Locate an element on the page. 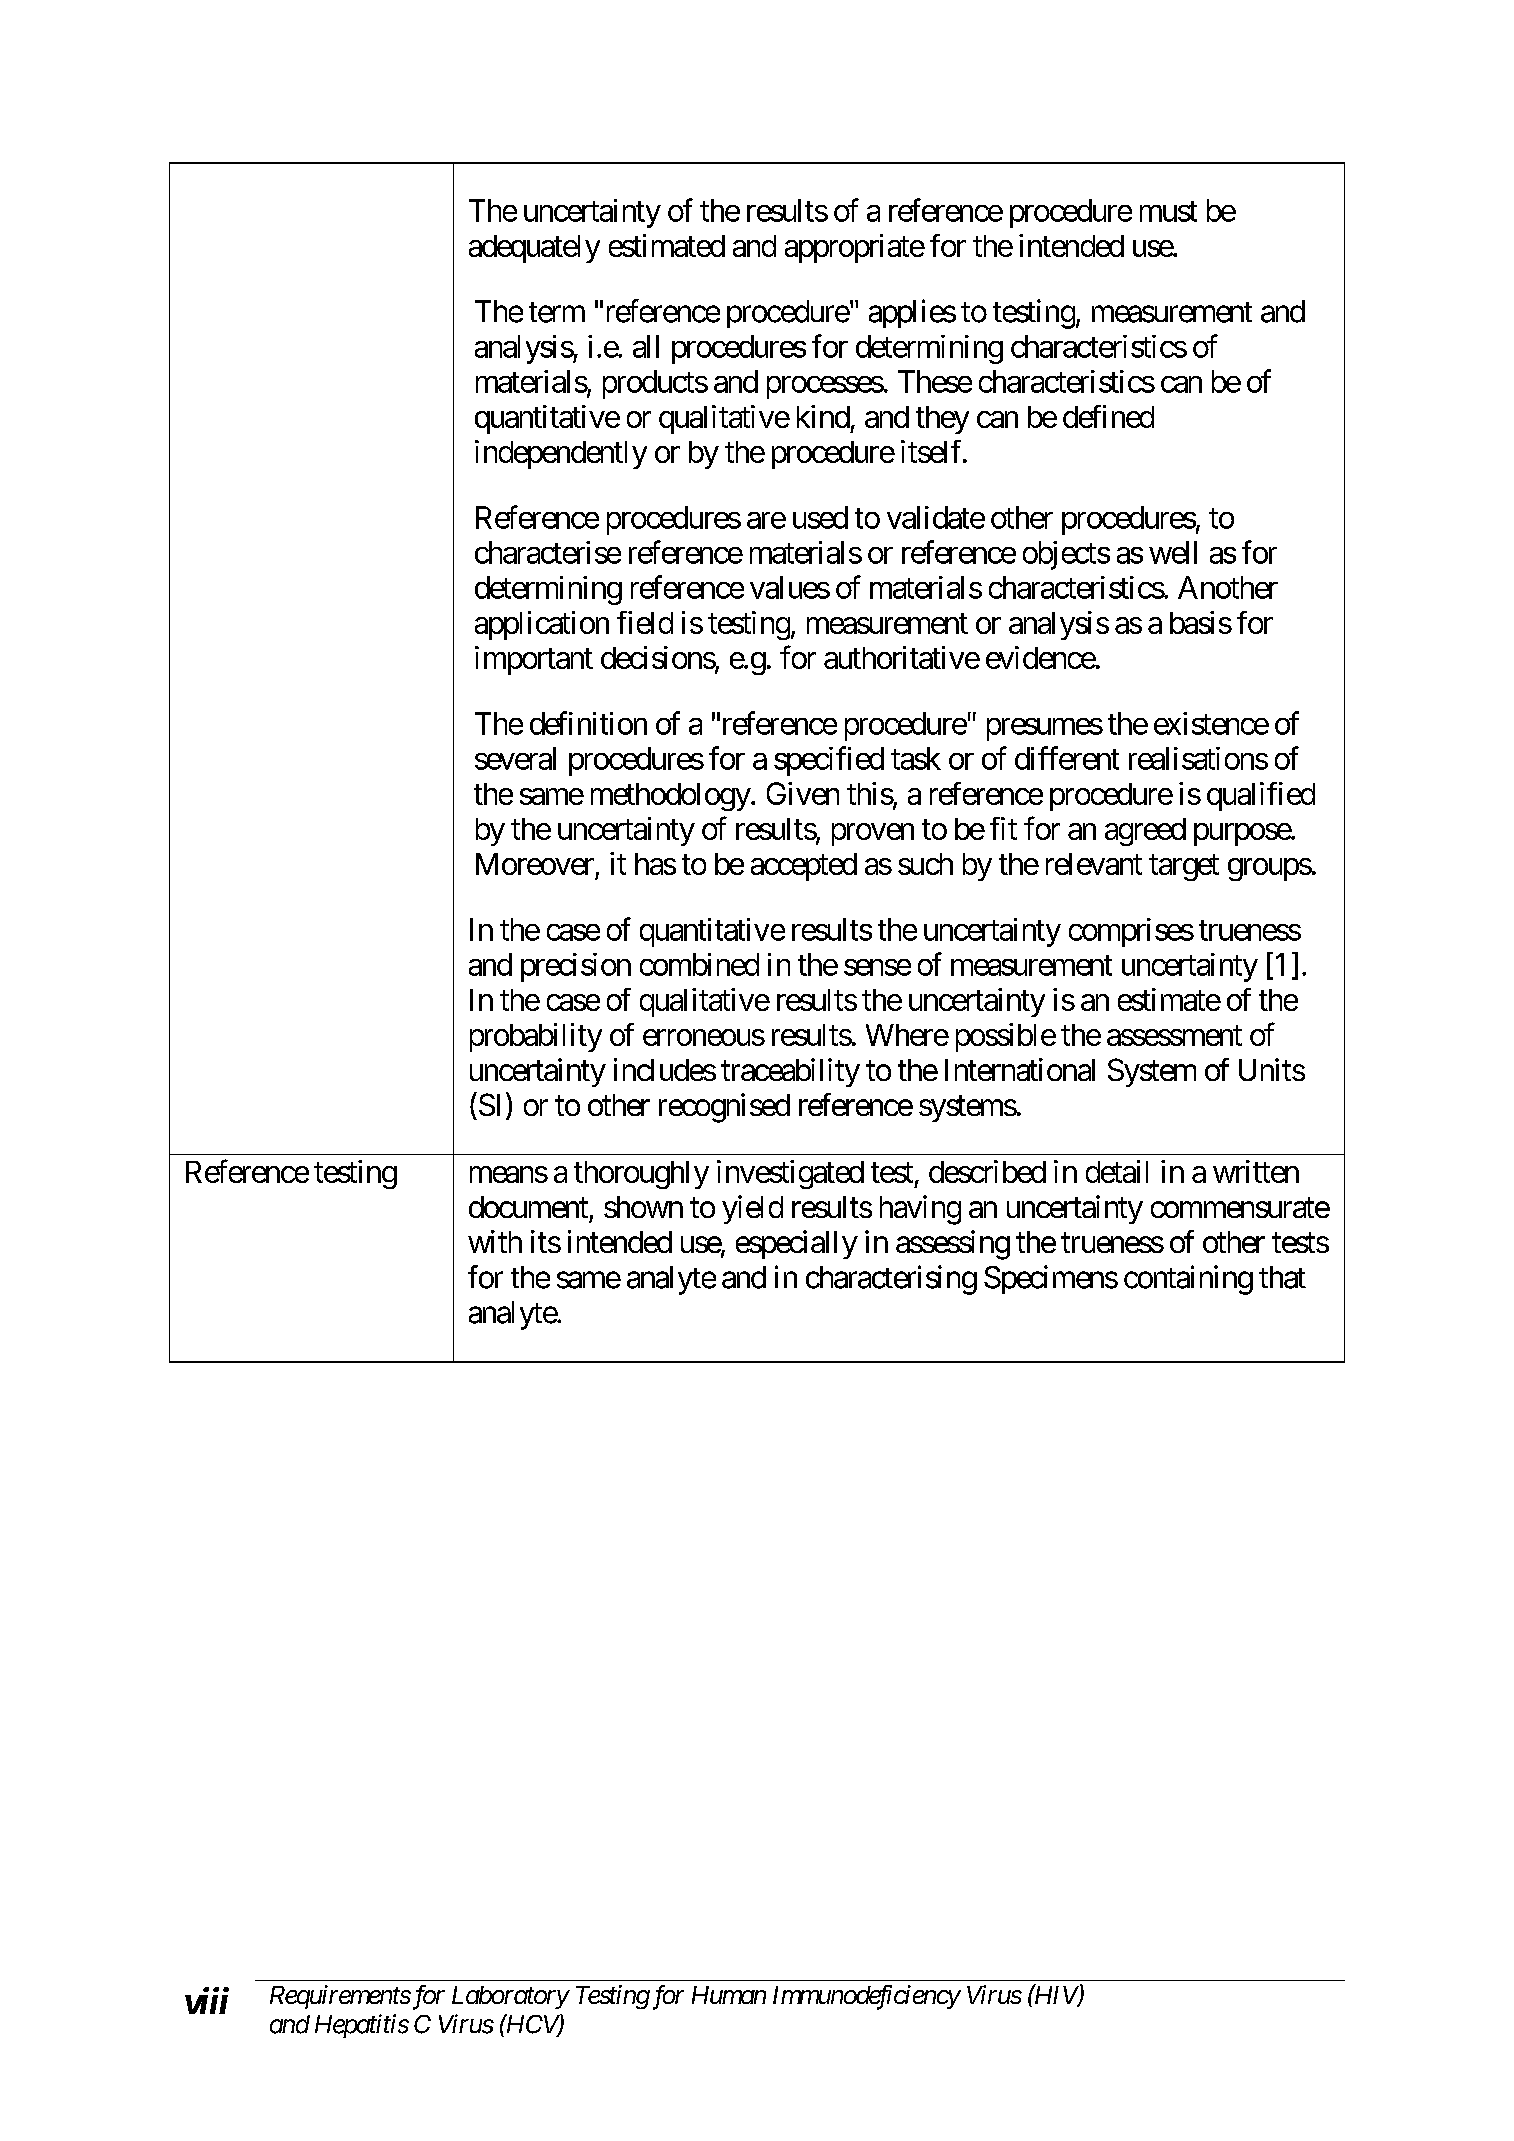 Image resolution: width=1514 pixels, height=2141 pixels. probability is located at coordinates (536, 1037).
